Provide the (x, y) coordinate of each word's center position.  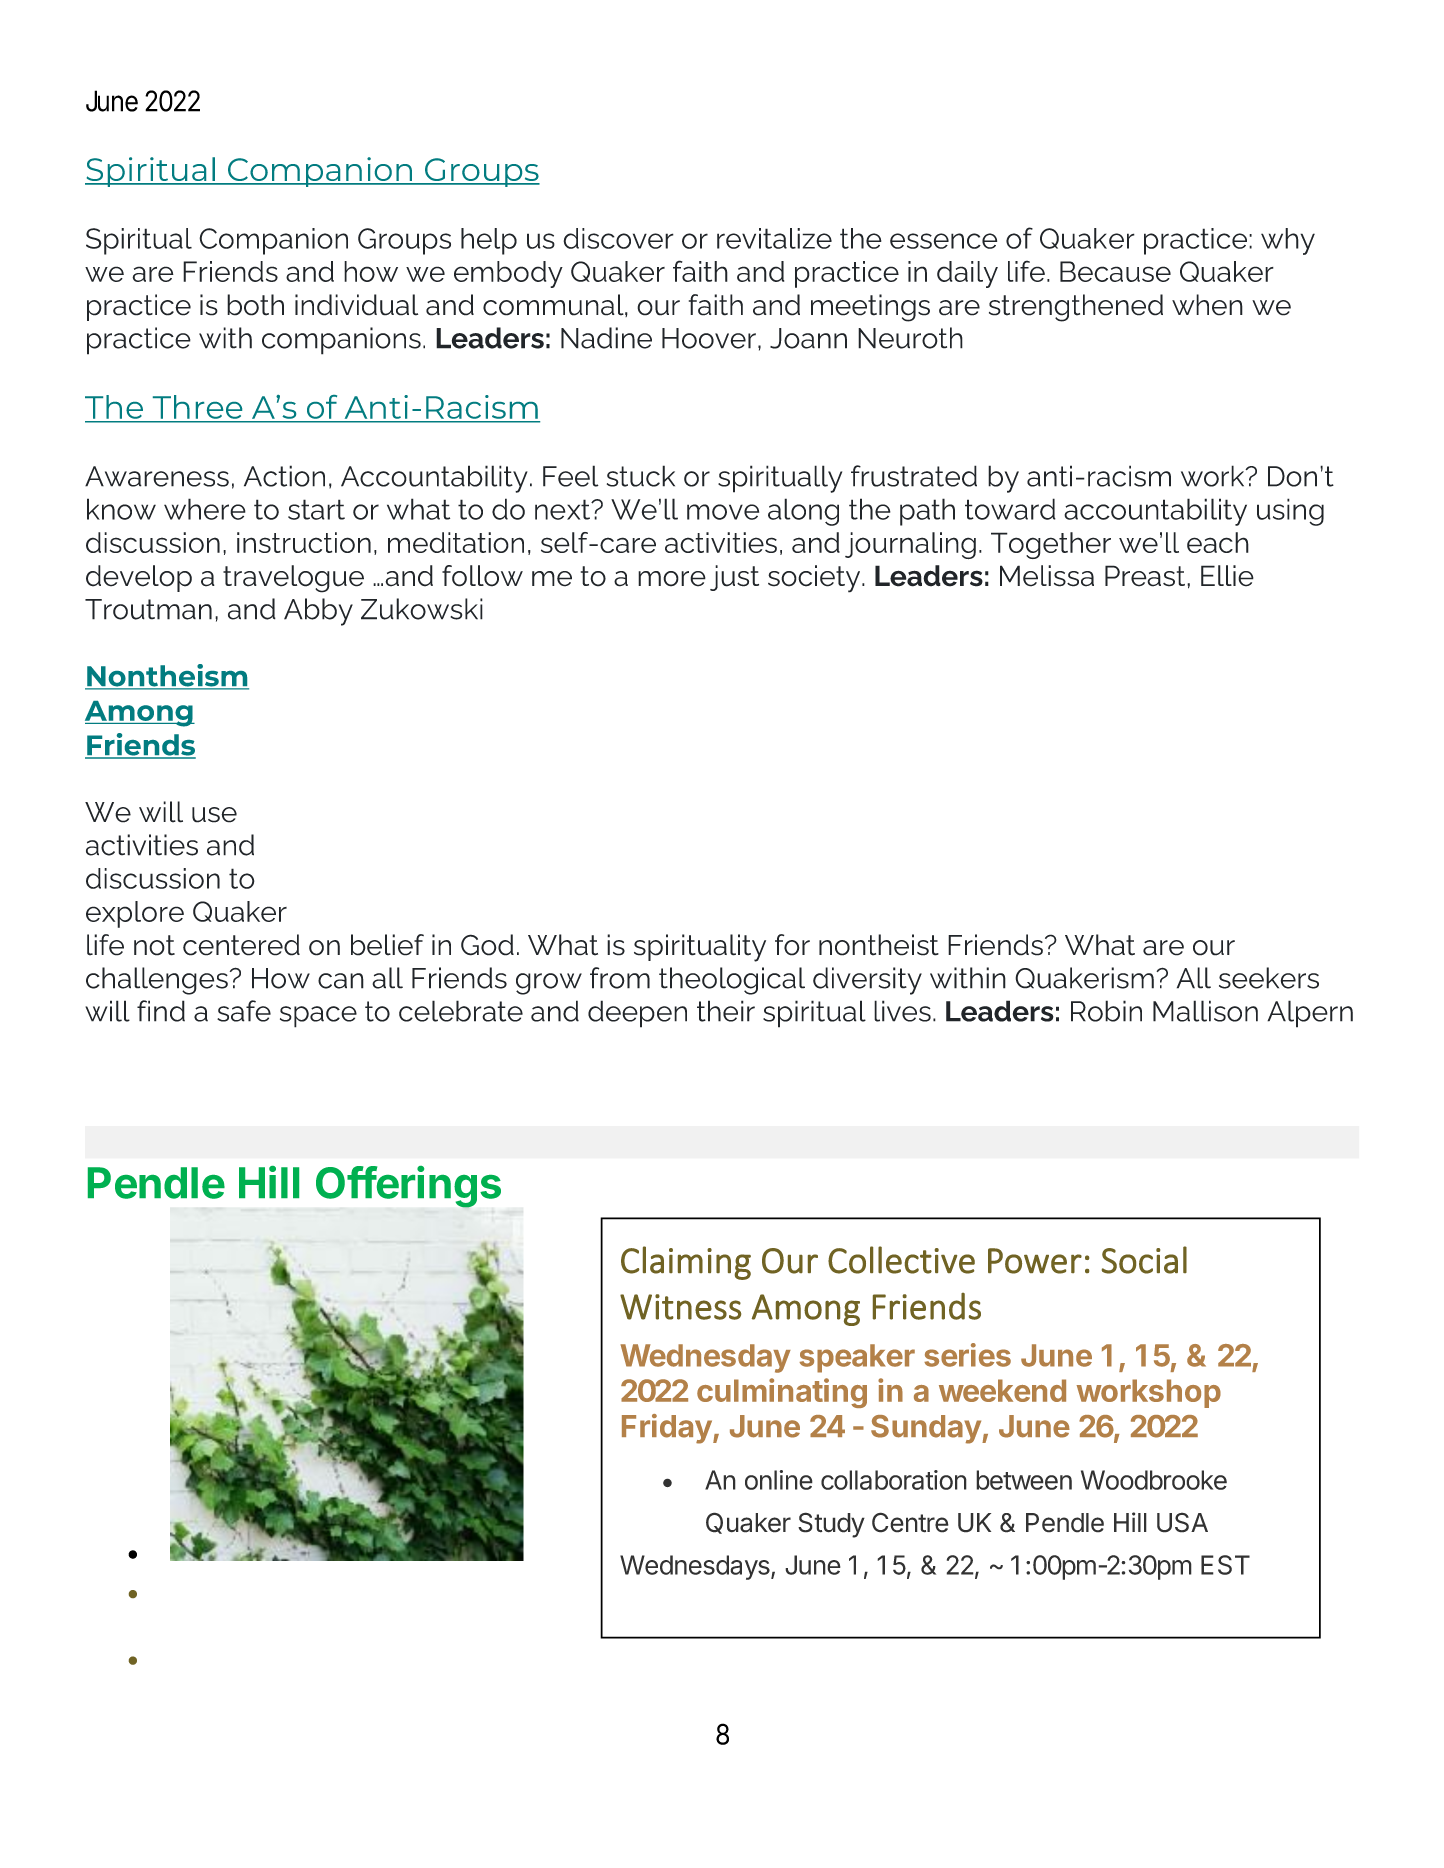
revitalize (774, 238)
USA (1182, 1522)
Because (1115, 271)
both (255, 305)
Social (1144, 1260)
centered (241, 945)
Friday (667, 1429)
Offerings (408, 1187)
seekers (1269, 978)
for (792, 945)
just (734, 578)
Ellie (1227, 576)
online (779, 1480)
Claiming (686, 1263)
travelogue (293, 579)
